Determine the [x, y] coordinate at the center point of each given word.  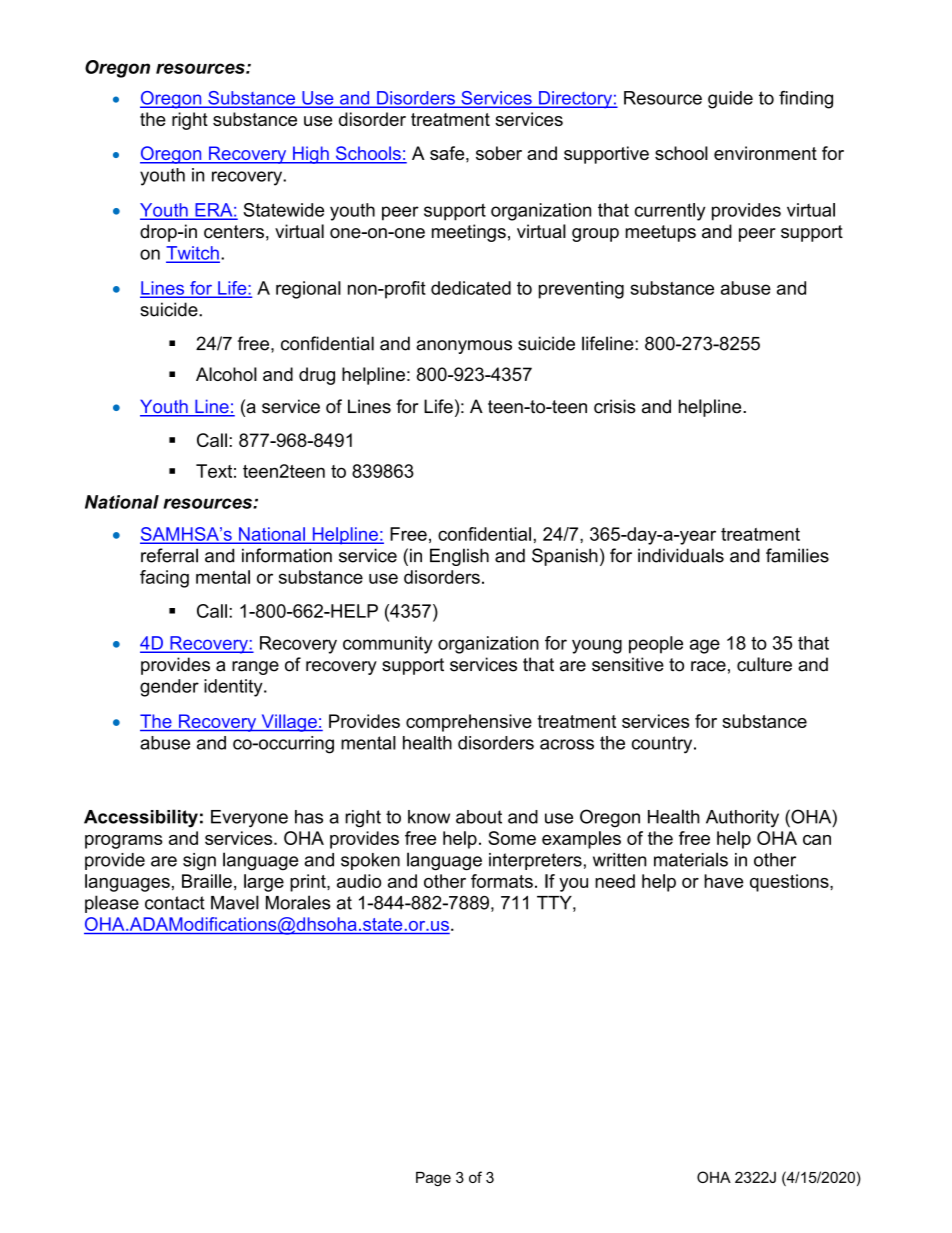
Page [433, 1179]
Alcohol [226, 374]
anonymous [464, 347]
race [708, 666]
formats [502, 881]
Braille [207, 881]
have [724, 881]
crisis [615, 406]
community [388, 645]
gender [169, 688]
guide [730, 100]
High [311, 155]
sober [499, 153]
